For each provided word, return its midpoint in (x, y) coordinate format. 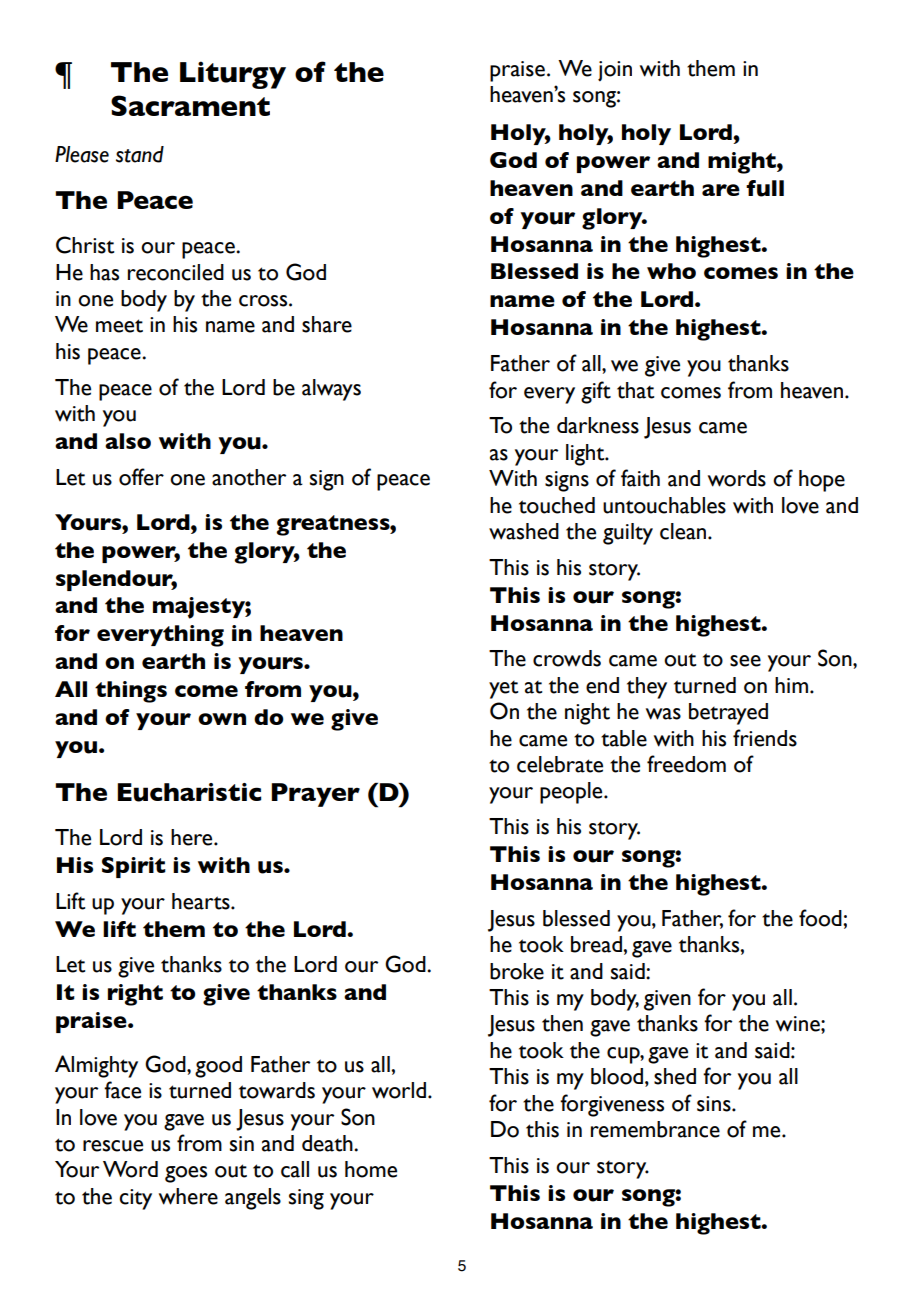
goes (186, 1174)
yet (503, 690)
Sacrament (190, 105)
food (821, 918)
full (765, 188)
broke (517, 971)
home (371, 1169)
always (331, 390)
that (635, 390)
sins (715, 1104)
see (745, 661)
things (131, 692)
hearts (202, 901)
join (615, 71)
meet (119, 326)
